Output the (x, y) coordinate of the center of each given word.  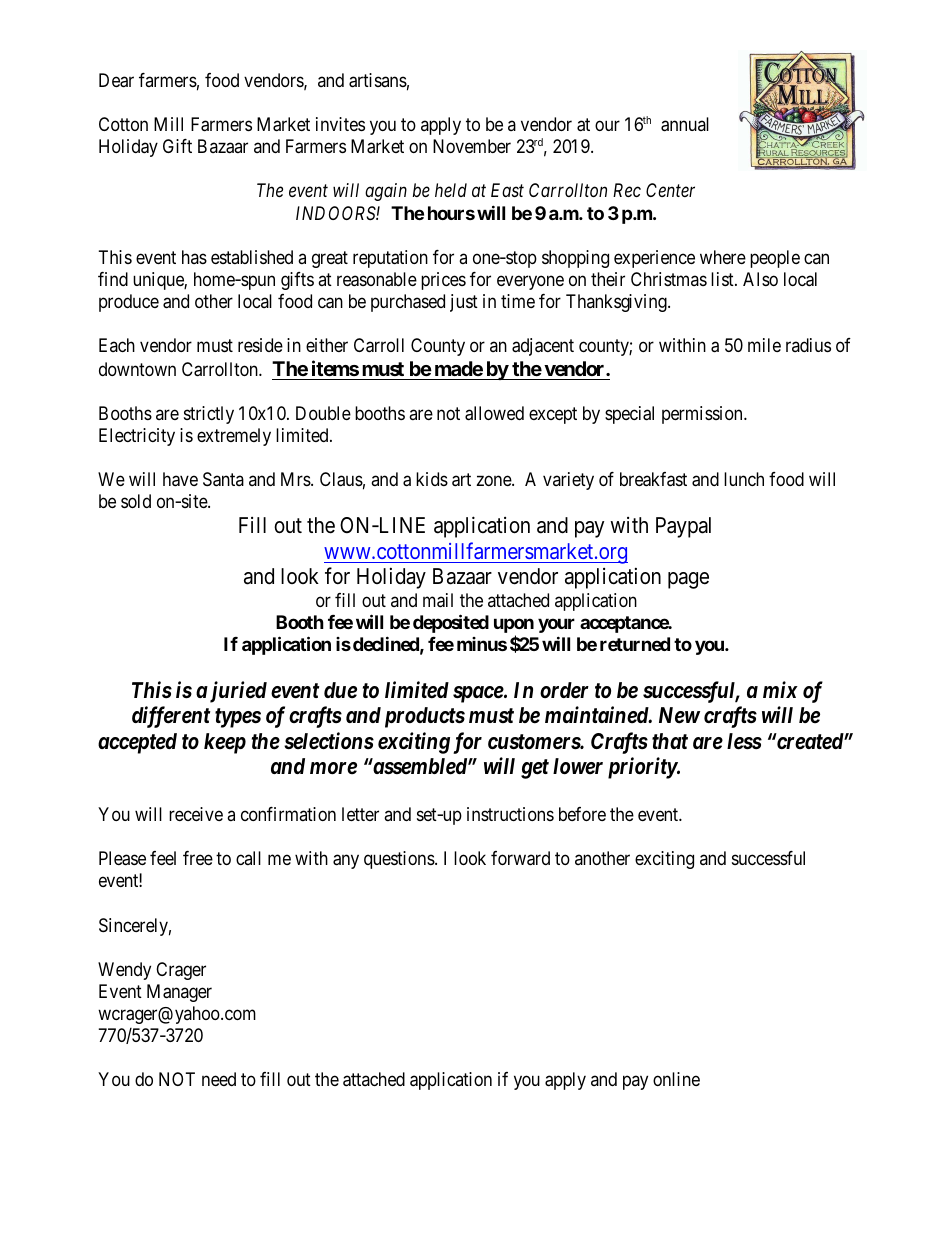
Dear (116, 80)
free (198, 858)
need (219, 1079)
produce (129, 303)
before (582, 814)
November (472, 146)
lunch (744, 479)
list (723, 279)
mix (780, 689)
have (180, 479)
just (464, 303)
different (171, 717)
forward (520, 858)
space (479, 694)
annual (685, 124)
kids (432, 479)
